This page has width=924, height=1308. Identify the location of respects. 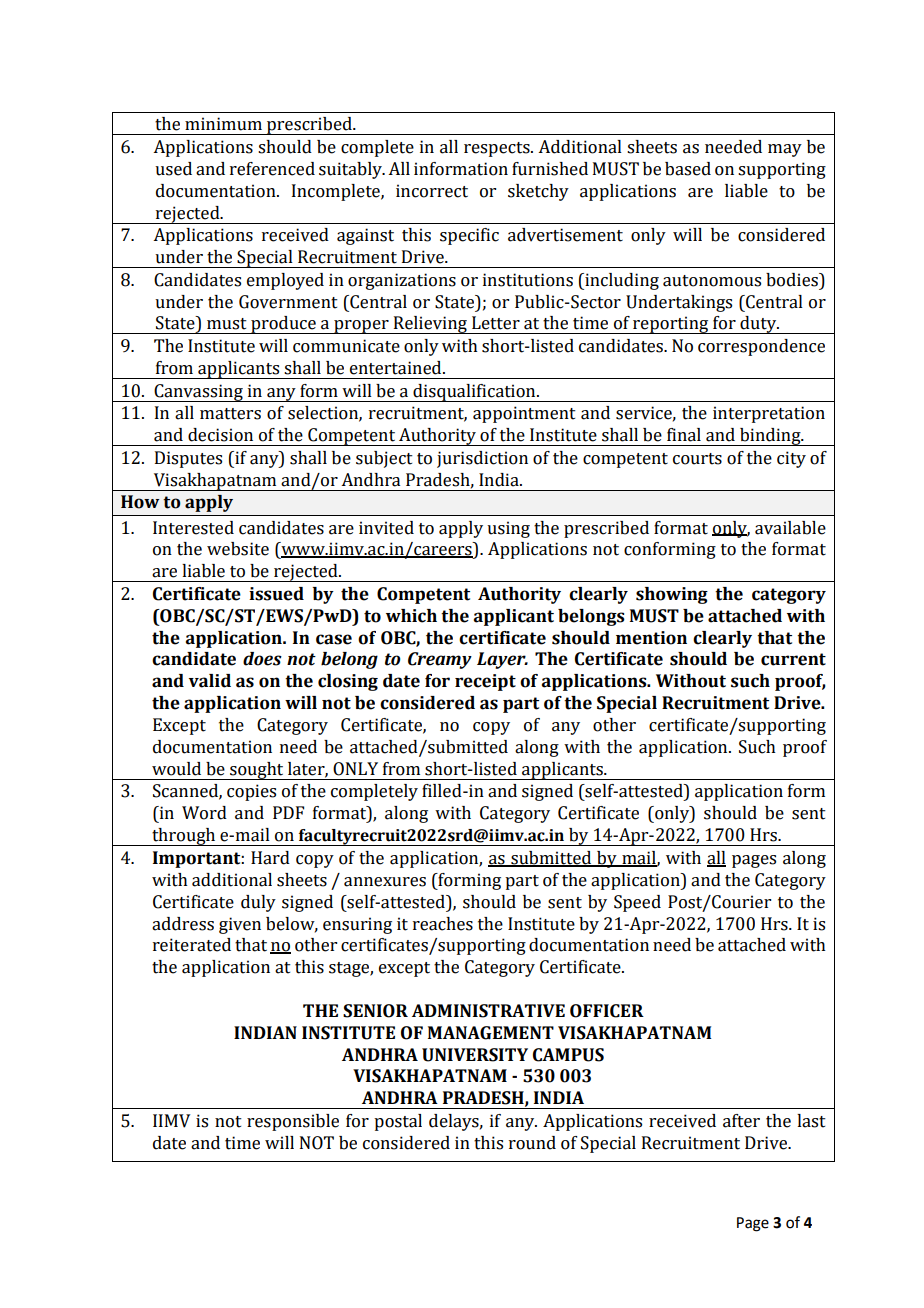
(498, 149).
